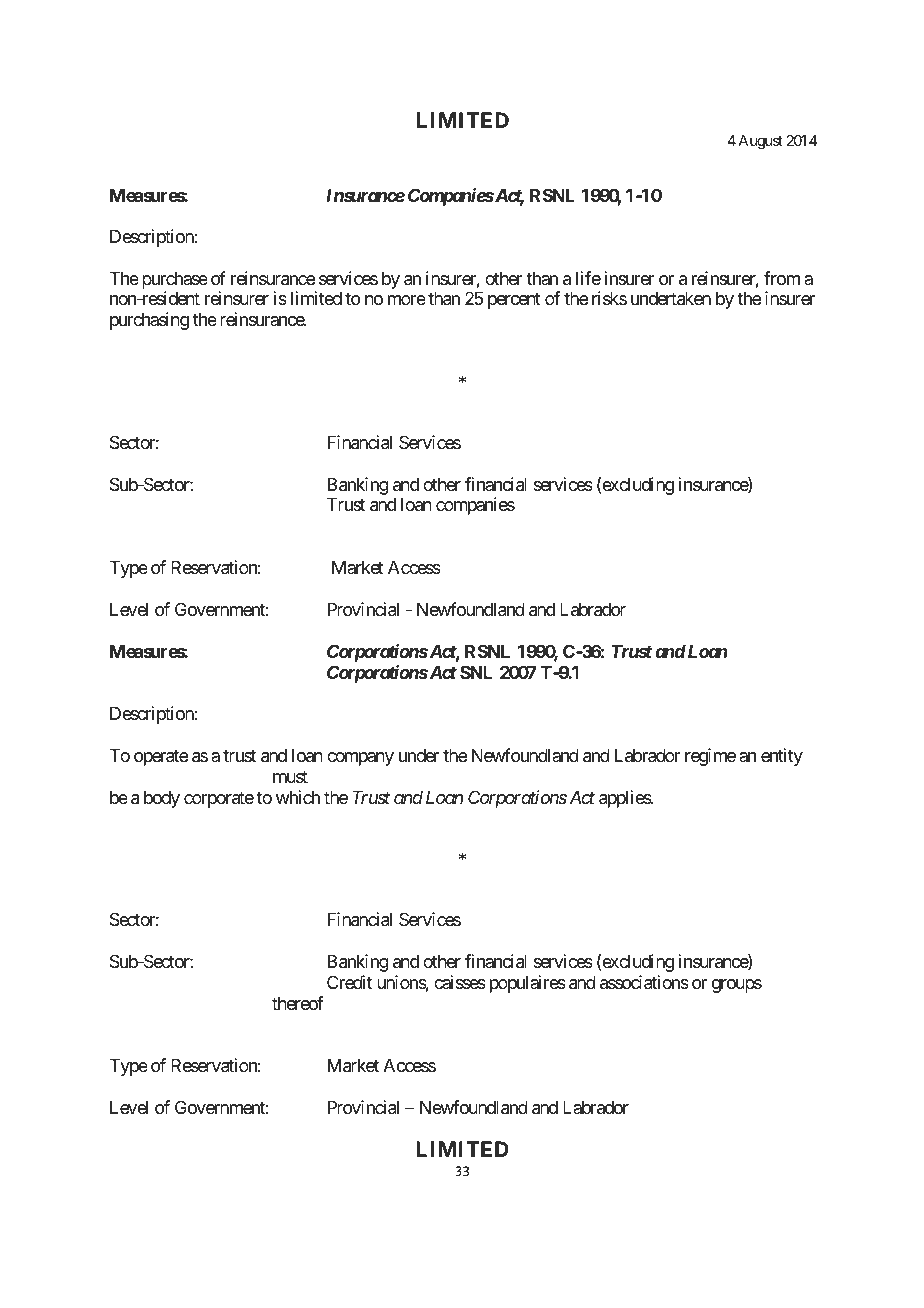 The image size is (924, 1308). Describe the element at coordinates (161, 757) in the image. I see `operate` at that location.
